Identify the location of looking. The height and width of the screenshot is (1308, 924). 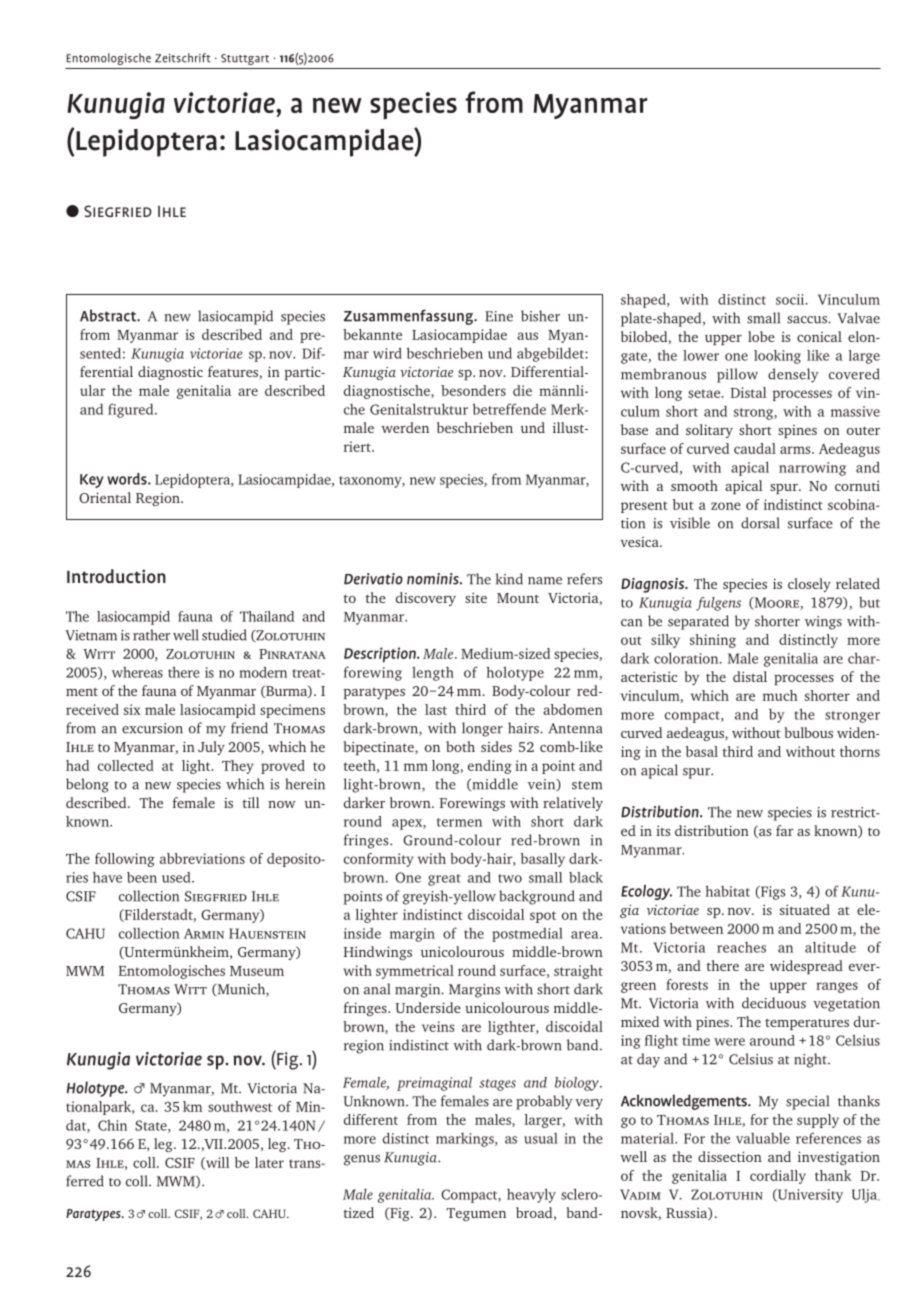
(777, 357).
